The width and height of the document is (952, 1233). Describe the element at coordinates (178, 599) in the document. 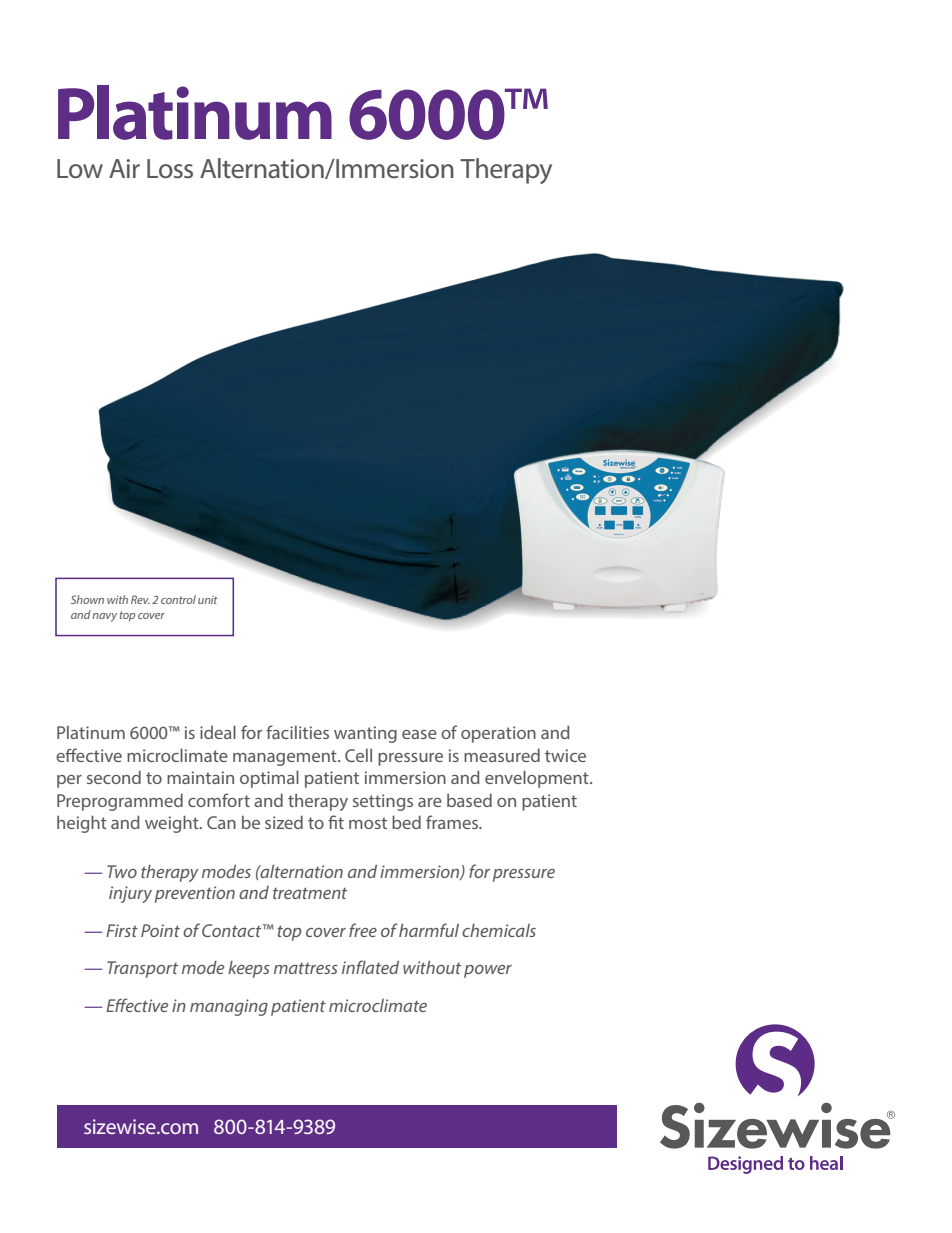

I see `control` at that location.
